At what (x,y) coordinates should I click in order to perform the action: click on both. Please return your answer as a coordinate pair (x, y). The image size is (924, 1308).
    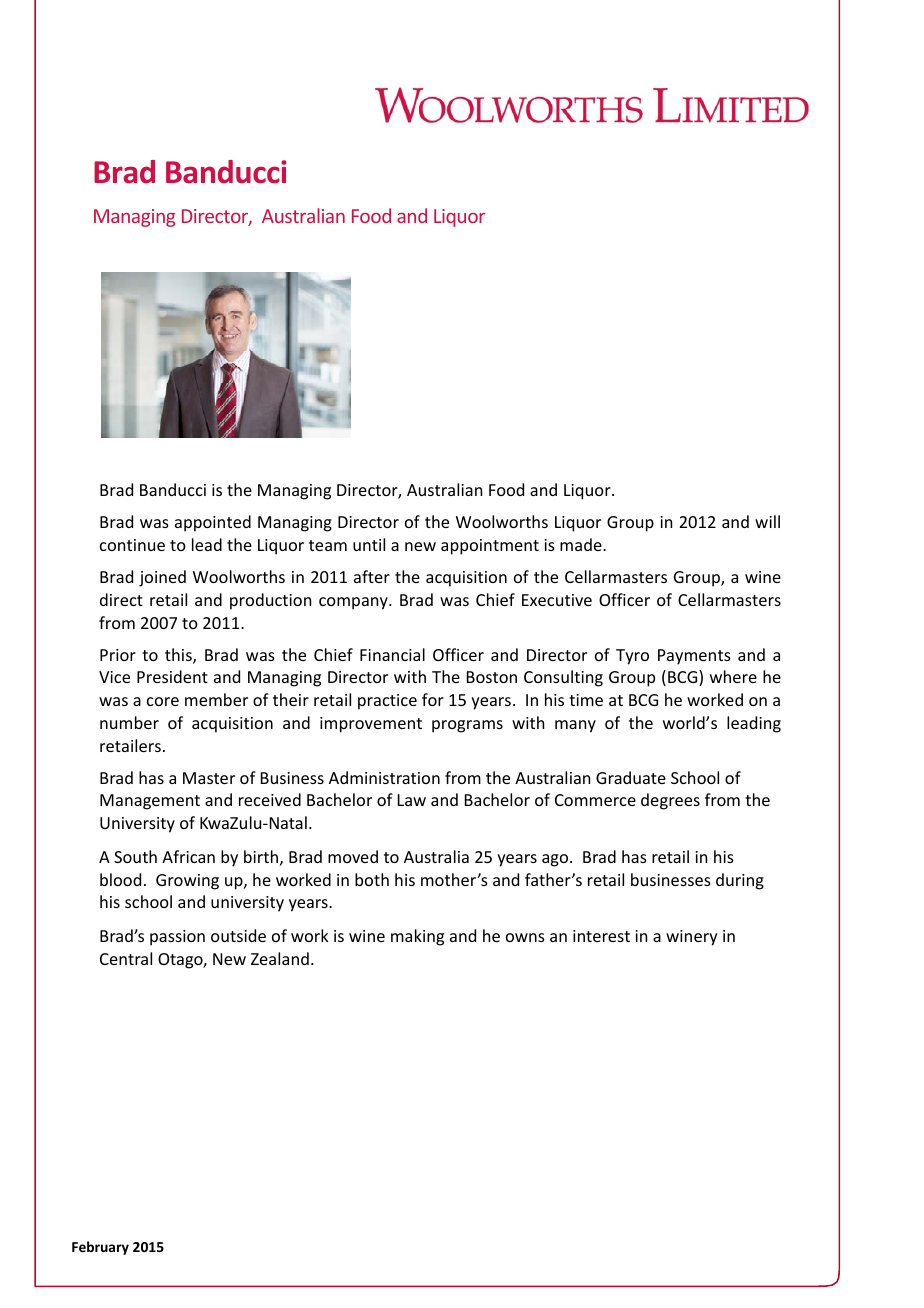
    Looking at the image, I should click on (372, 879).
